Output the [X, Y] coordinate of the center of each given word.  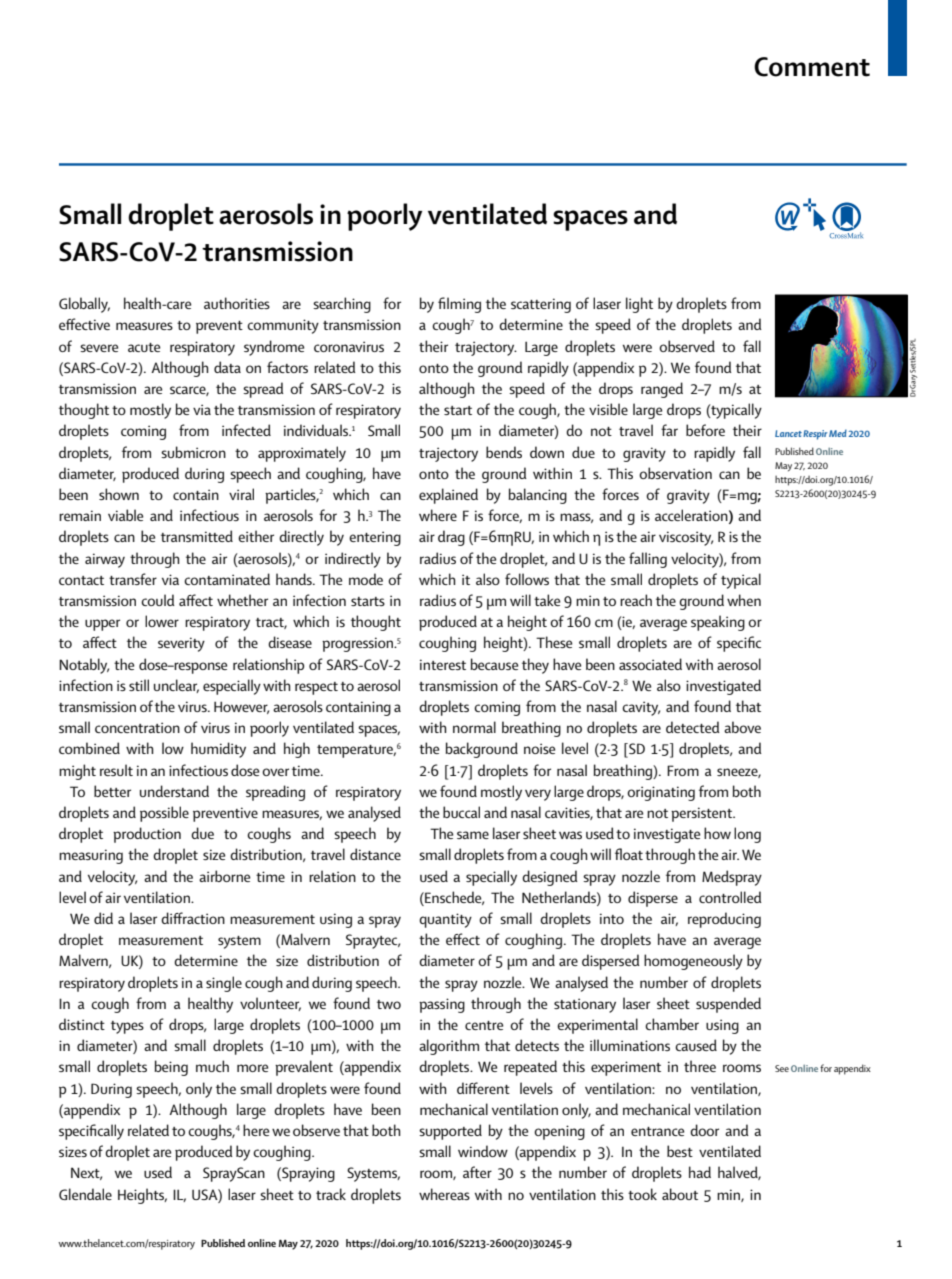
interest [443, 664]
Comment [812, 67]
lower [162, 621]
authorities [237, 303]
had [700, 1172]
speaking [718, 623]
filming [459, 305]
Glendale [85, 1194]
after [477, 1172]
